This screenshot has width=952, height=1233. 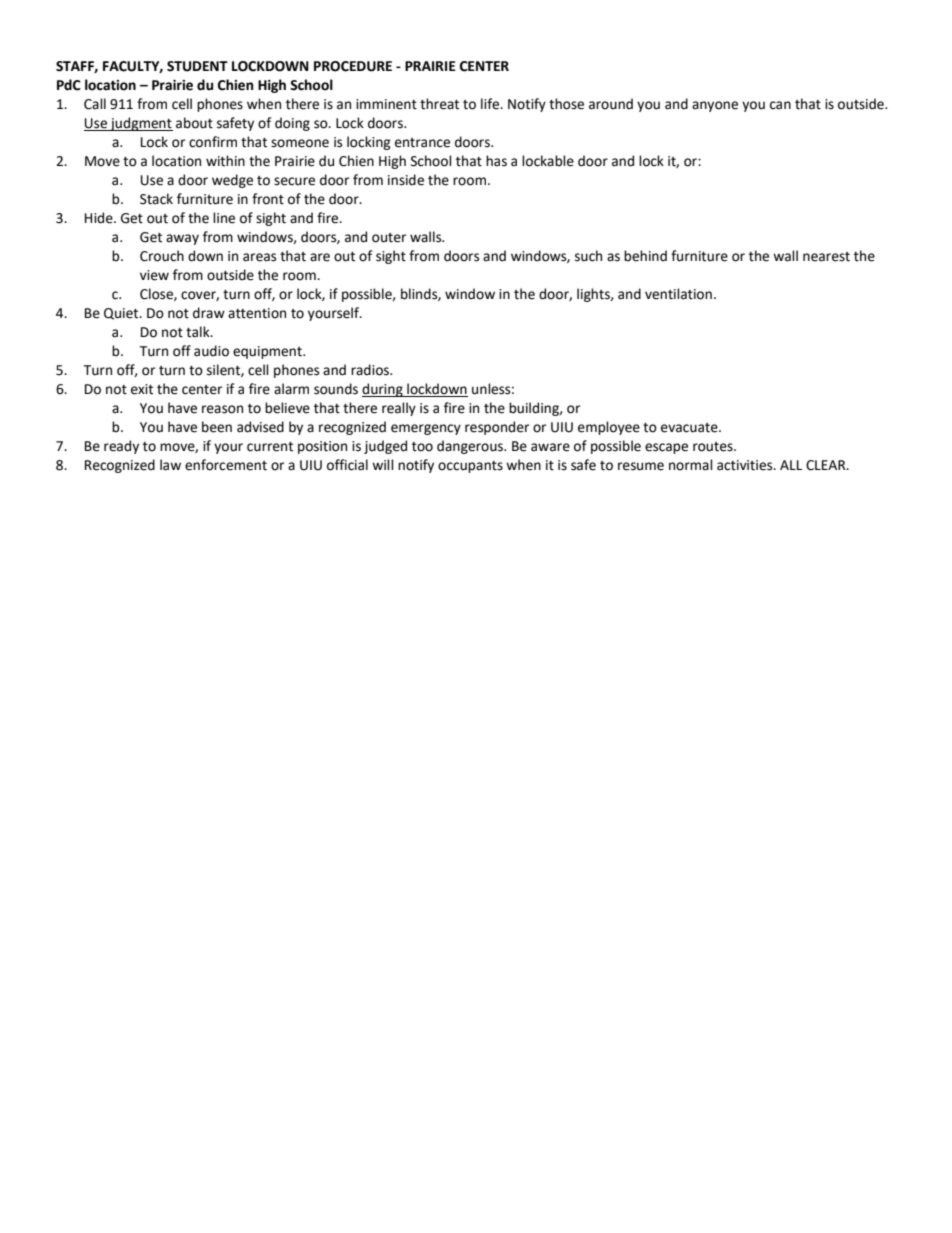 I want to click on STUDENT, so click(x=197, y=66).
